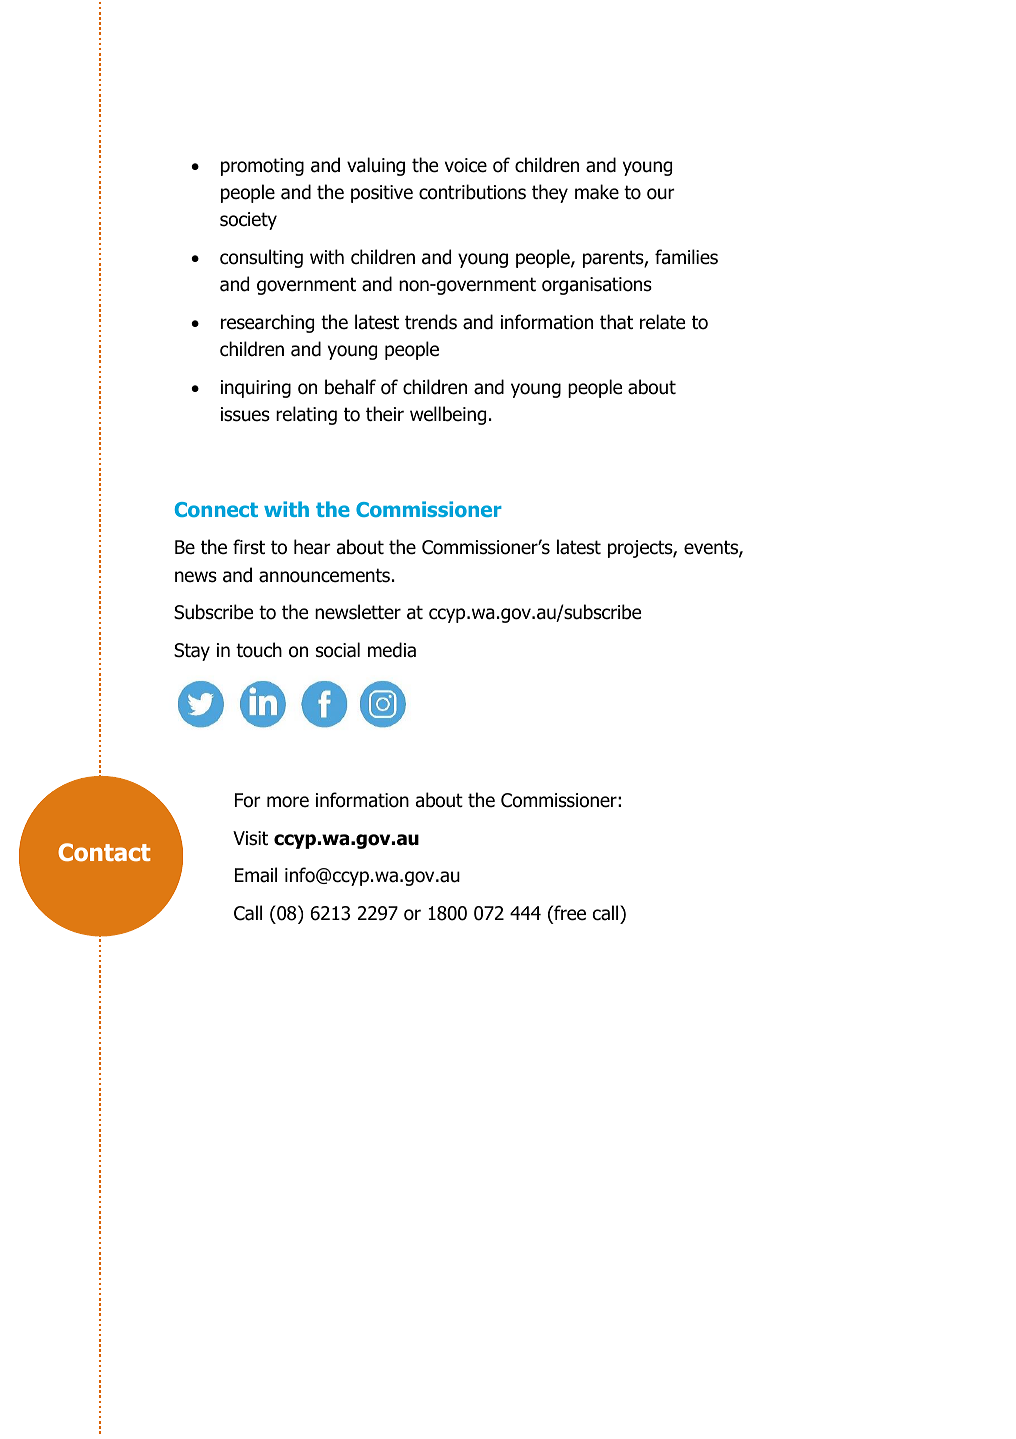 The image size is (1016, 1439). I want to click on Stay, so click(192, 652).
